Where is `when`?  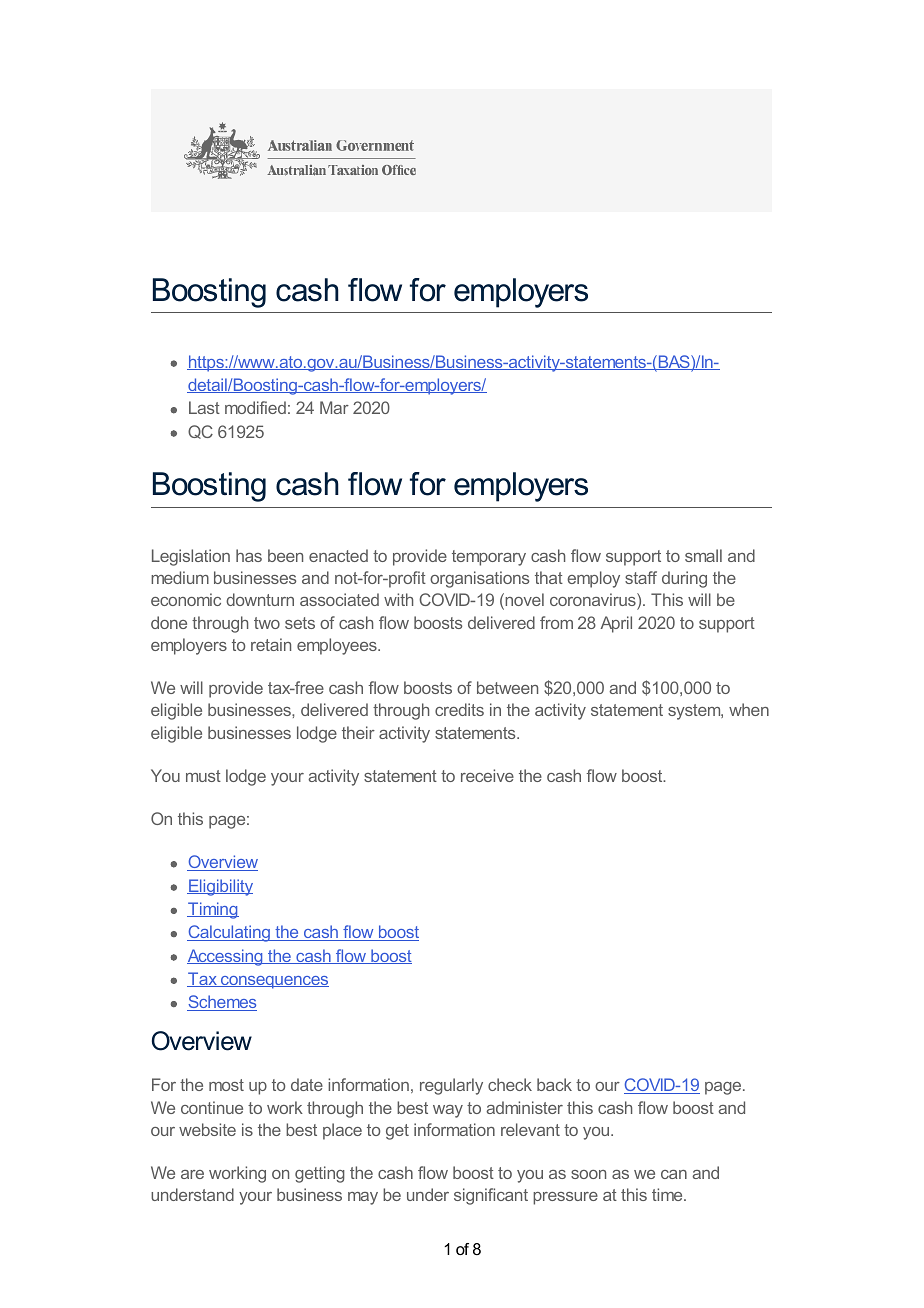
when is located at coordinates (749, 709).
